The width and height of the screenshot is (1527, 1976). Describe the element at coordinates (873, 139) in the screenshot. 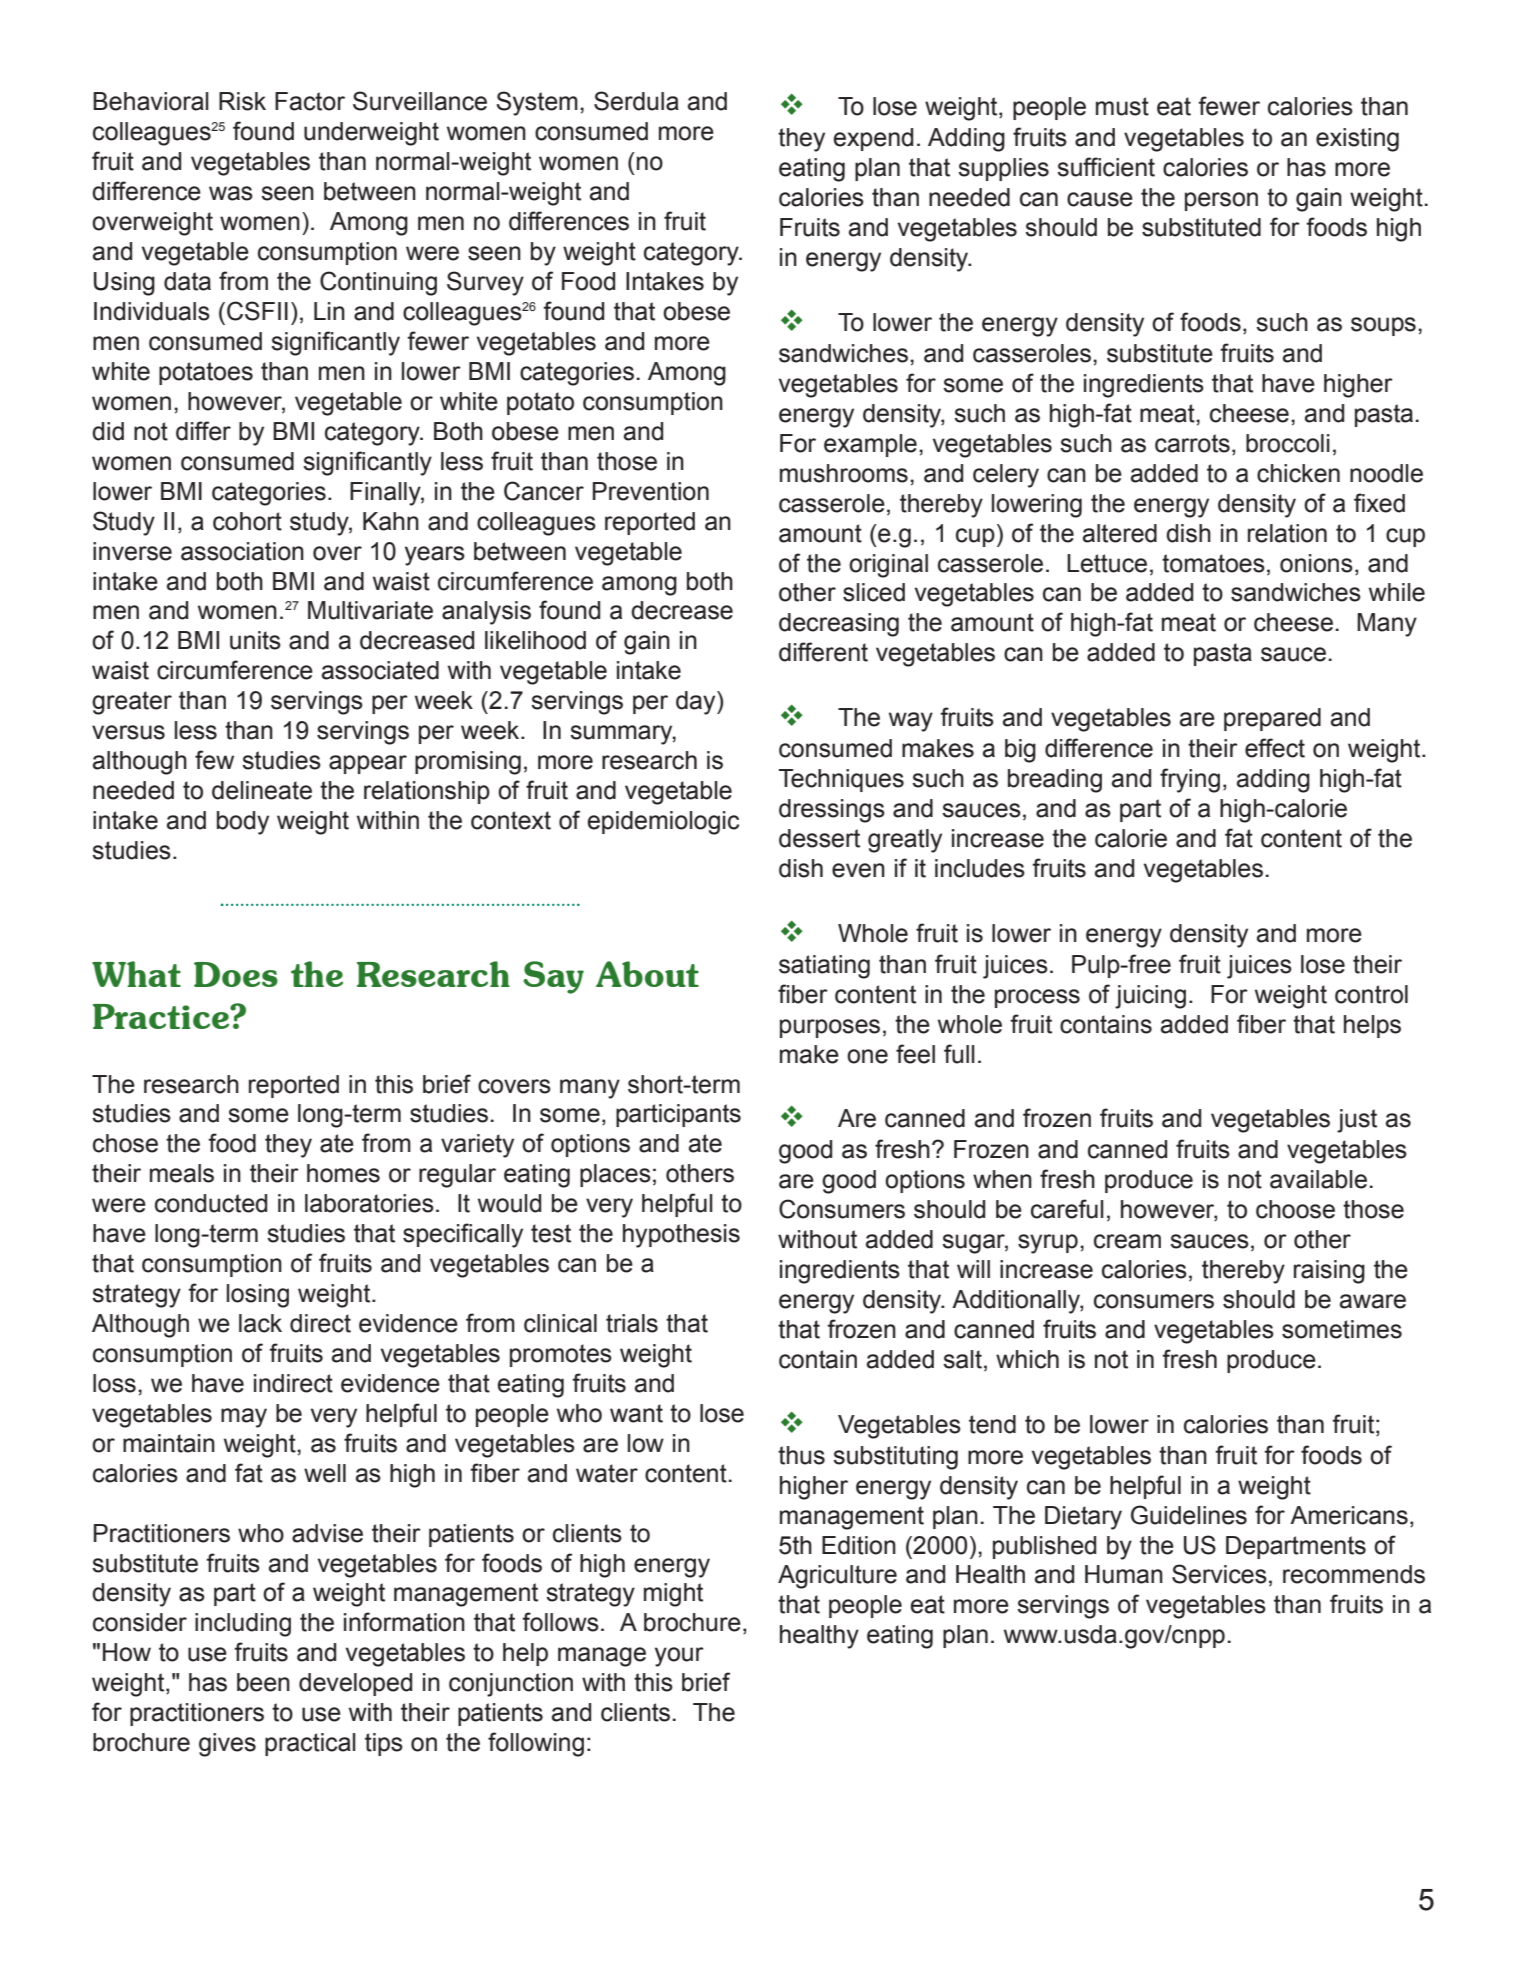

I see `expend` at that location.
